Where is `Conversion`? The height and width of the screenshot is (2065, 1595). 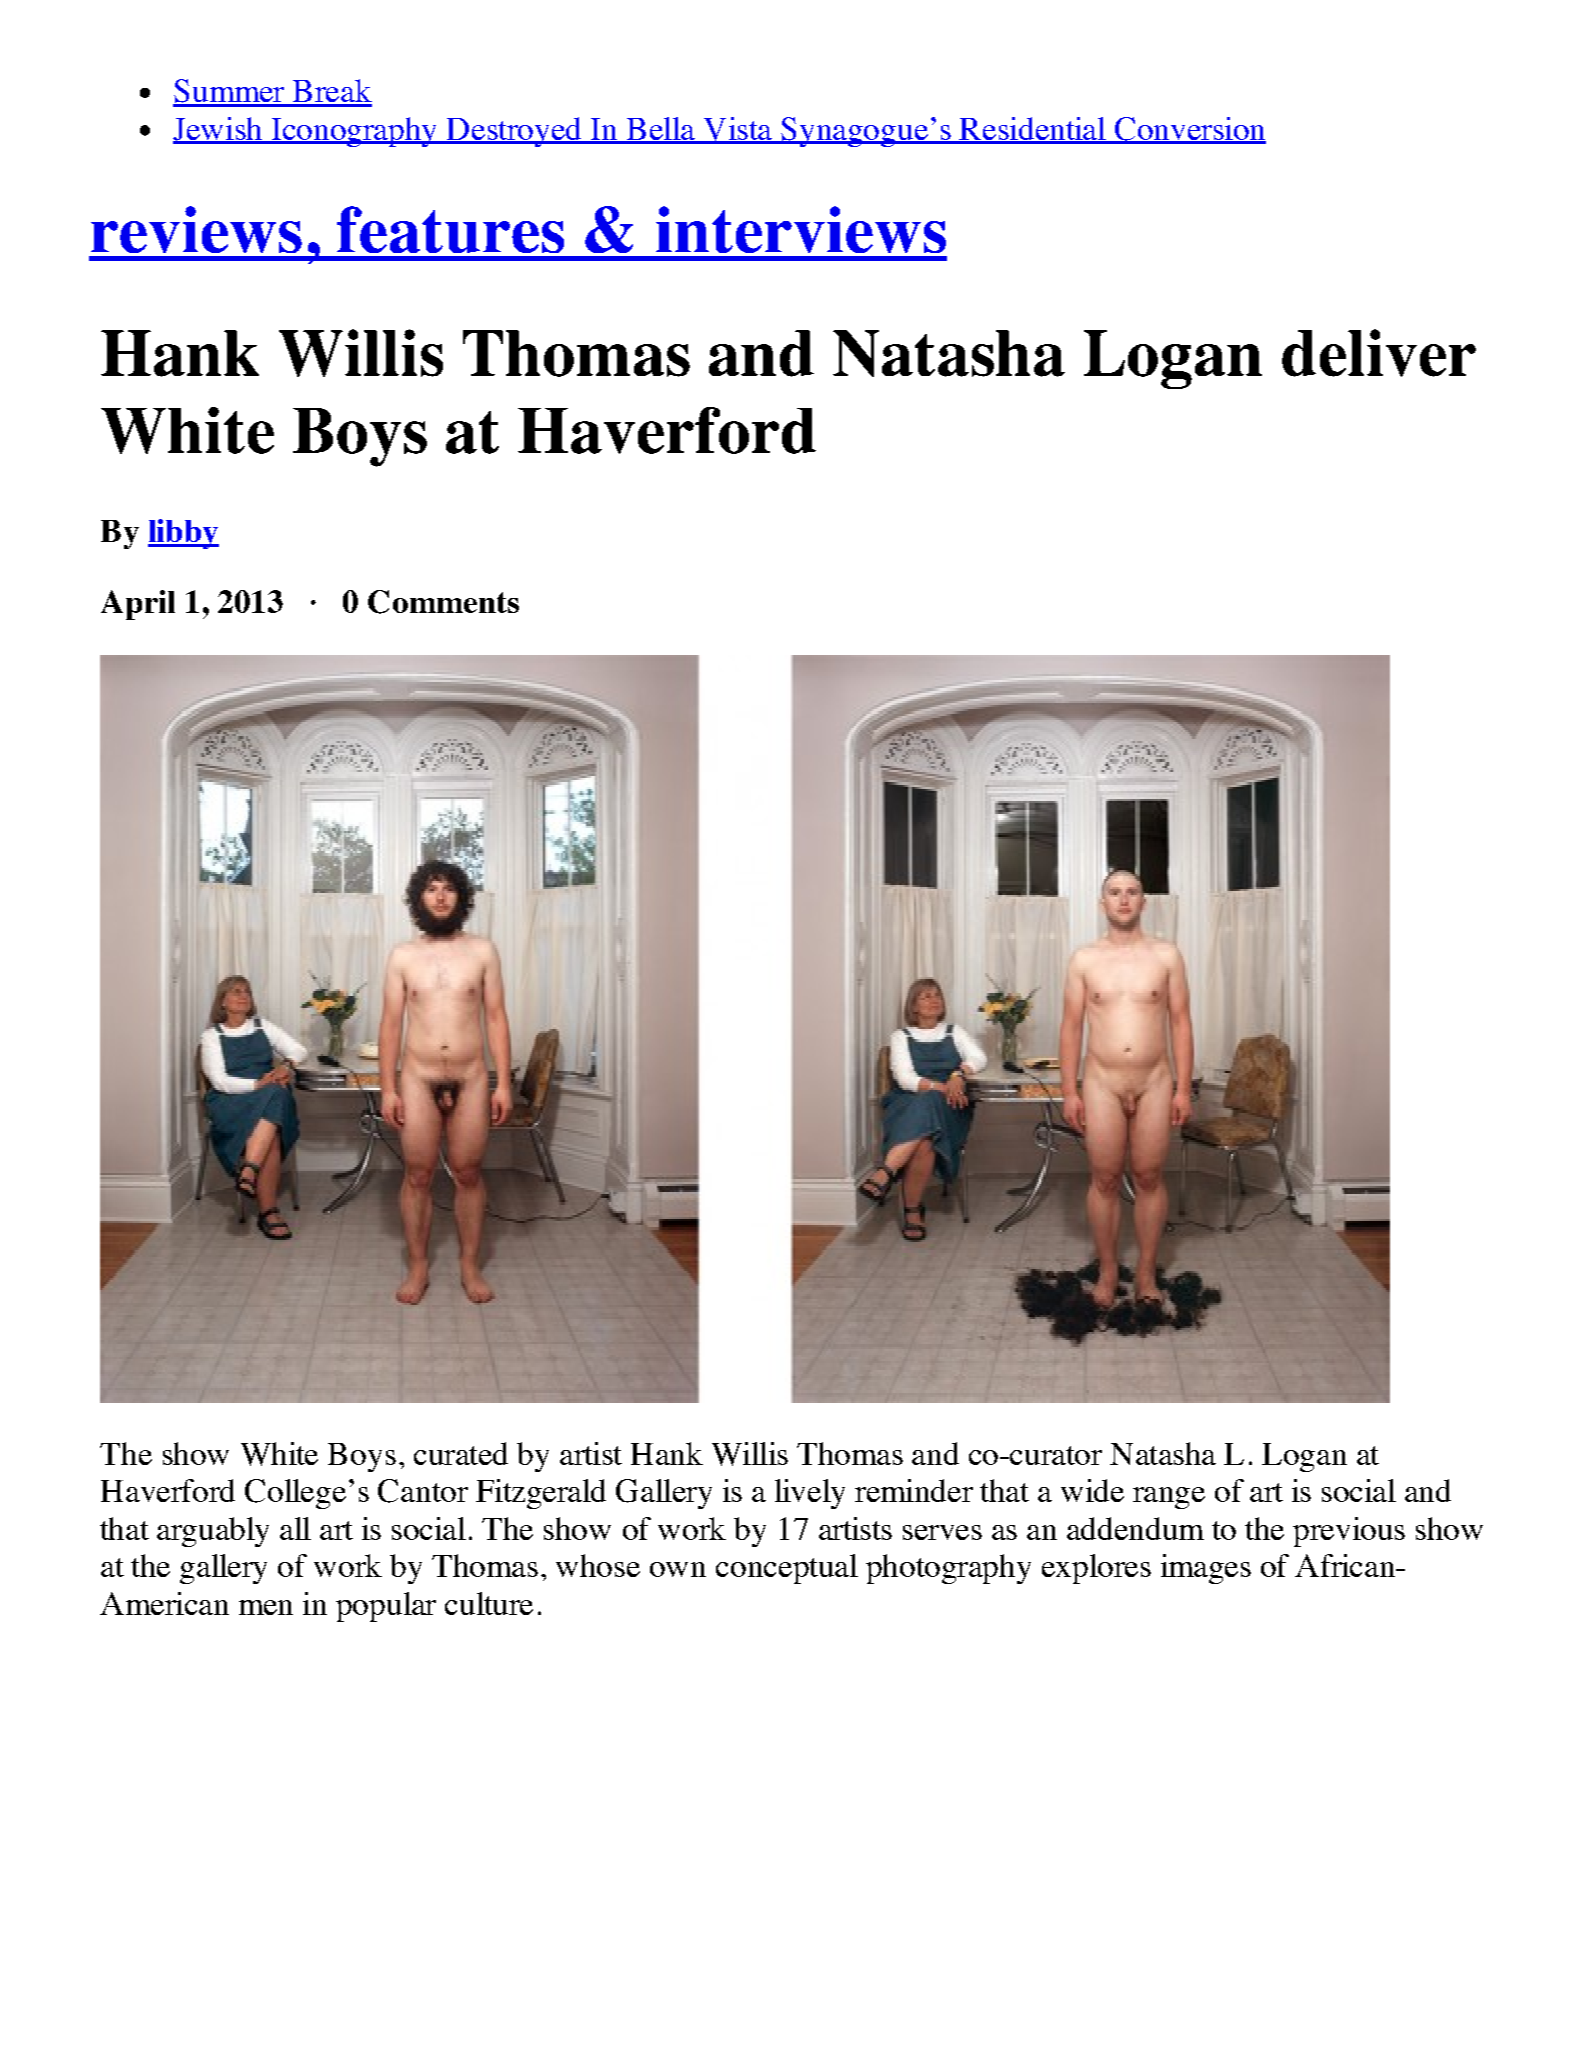 Conversion is located at coordinates (1189, 130).
